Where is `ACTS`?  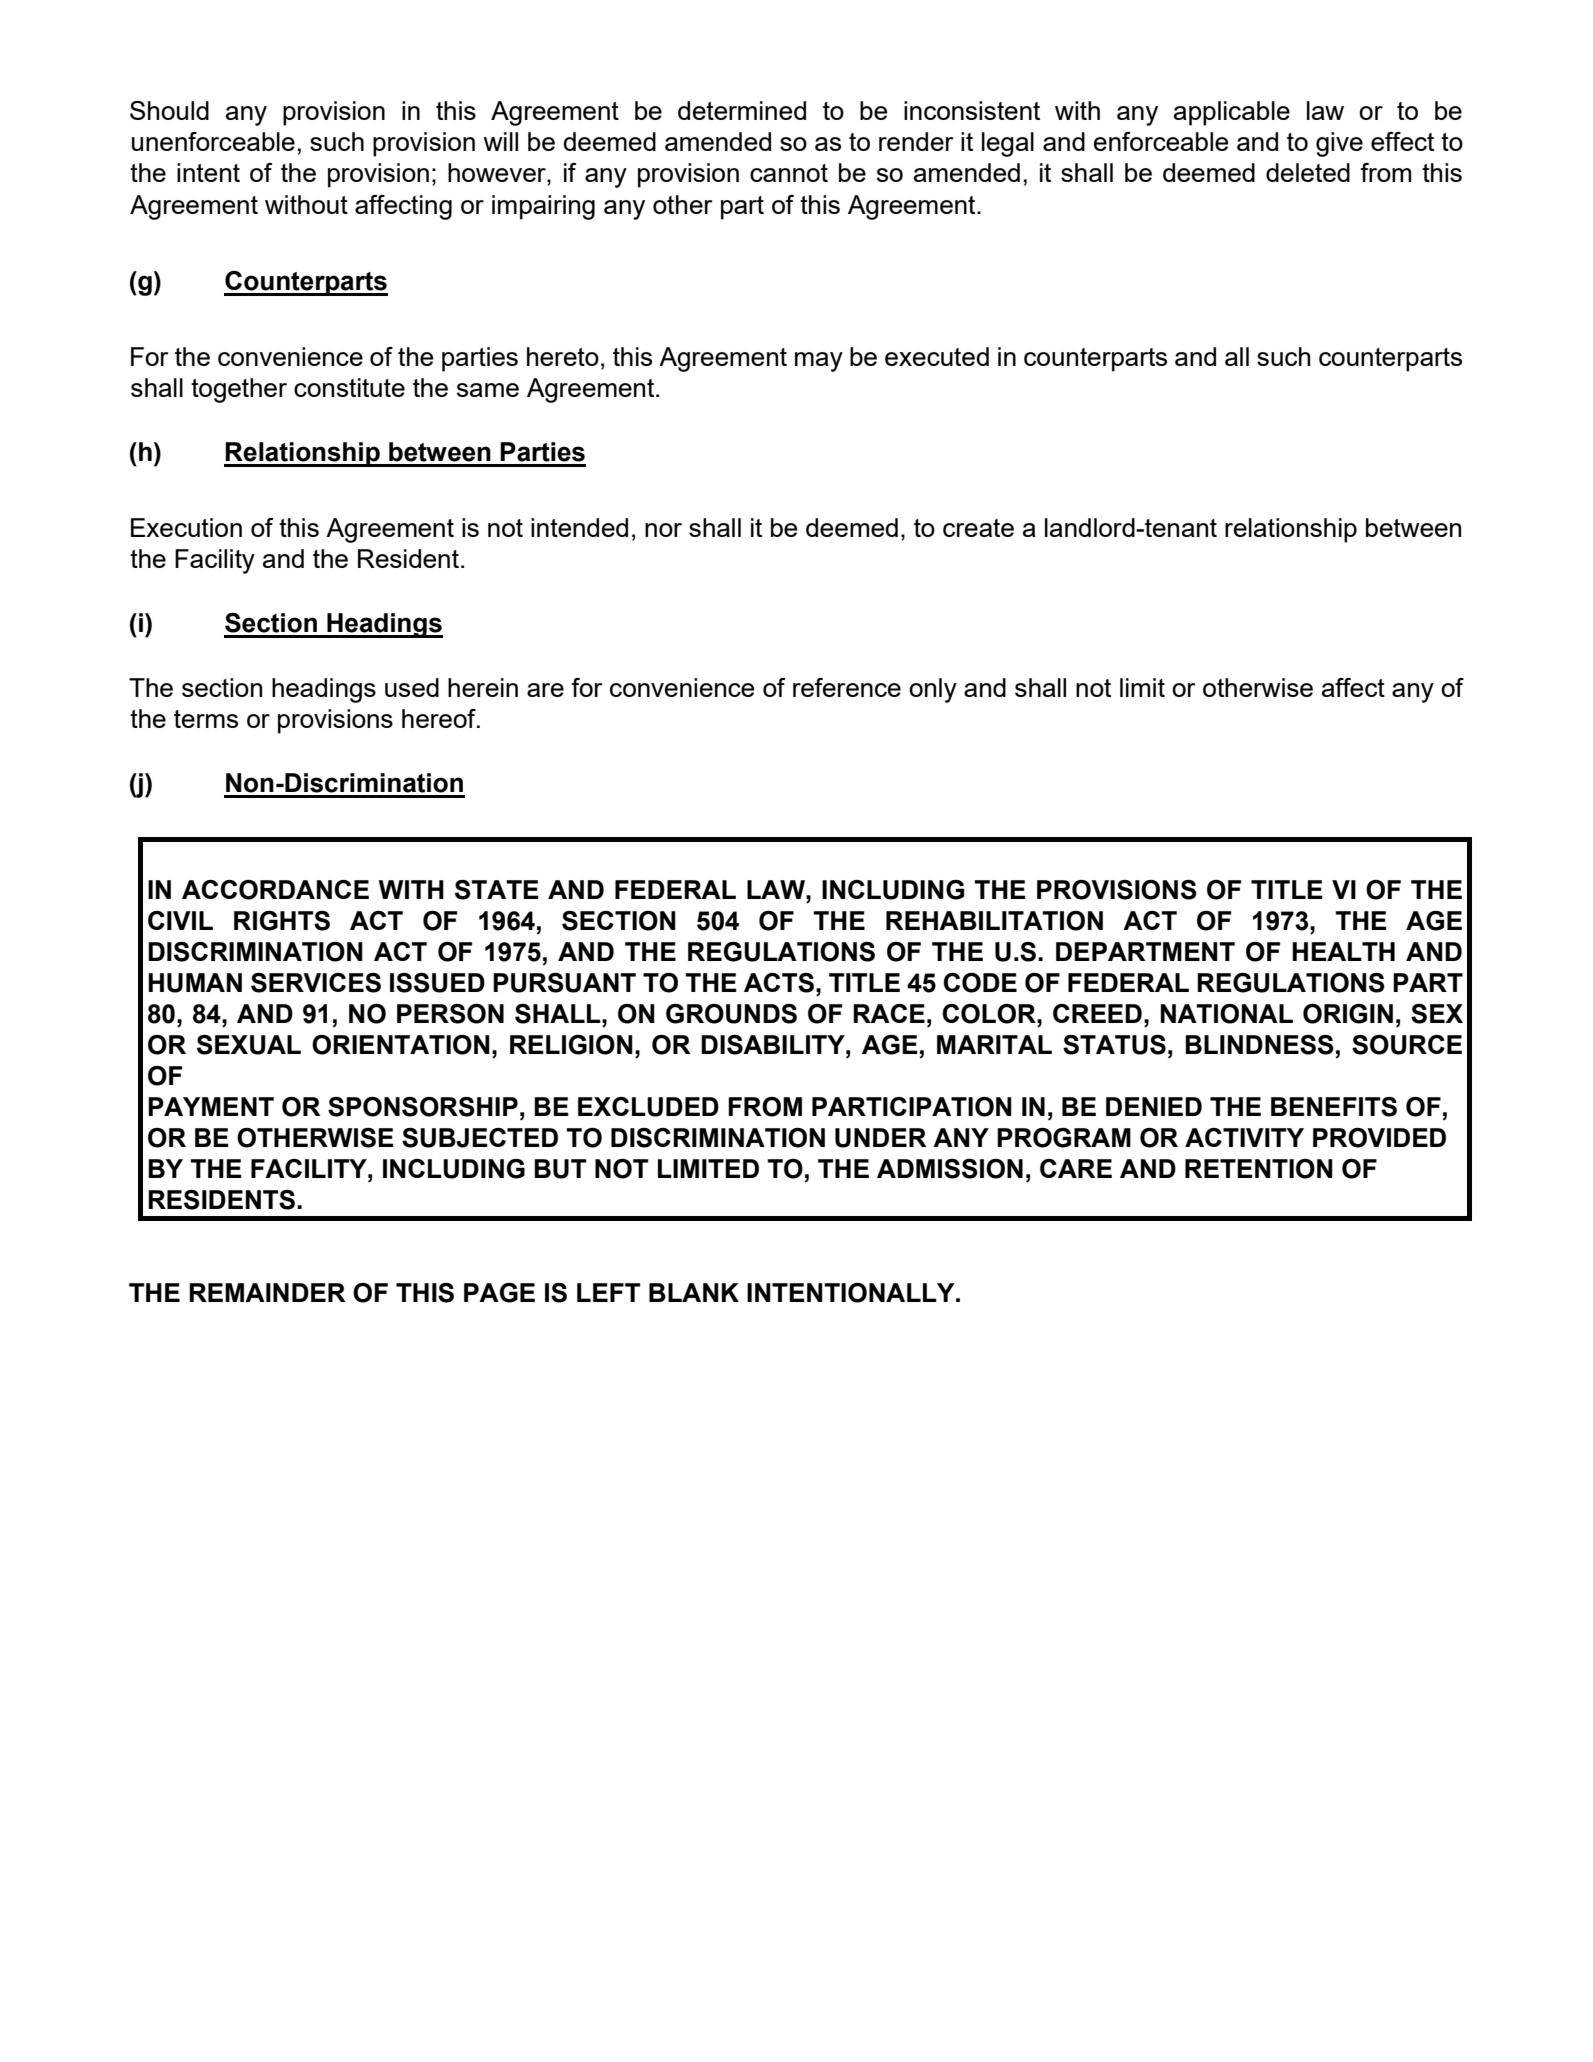
ACTS is located at coordinates (779, 983).
